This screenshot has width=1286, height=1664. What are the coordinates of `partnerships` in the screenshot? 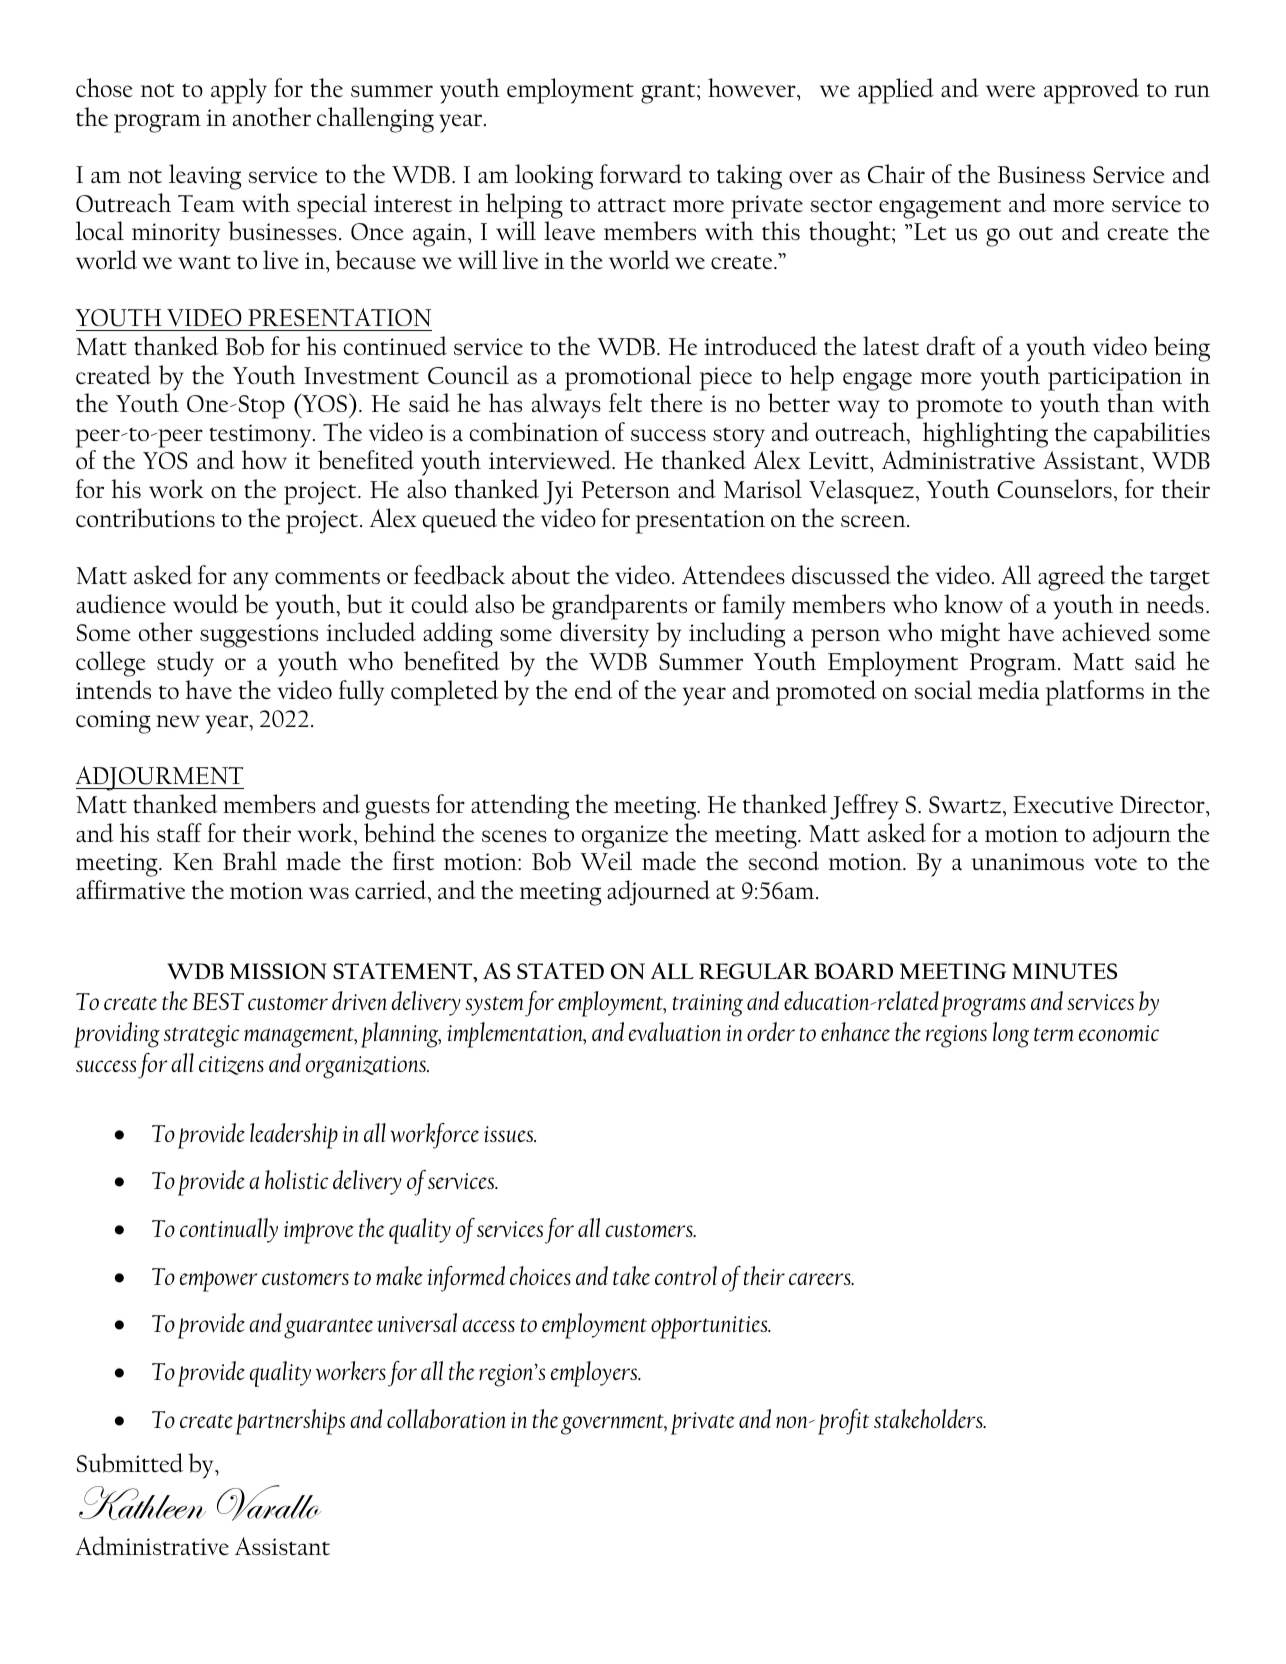 It's located at (290, 1422).
